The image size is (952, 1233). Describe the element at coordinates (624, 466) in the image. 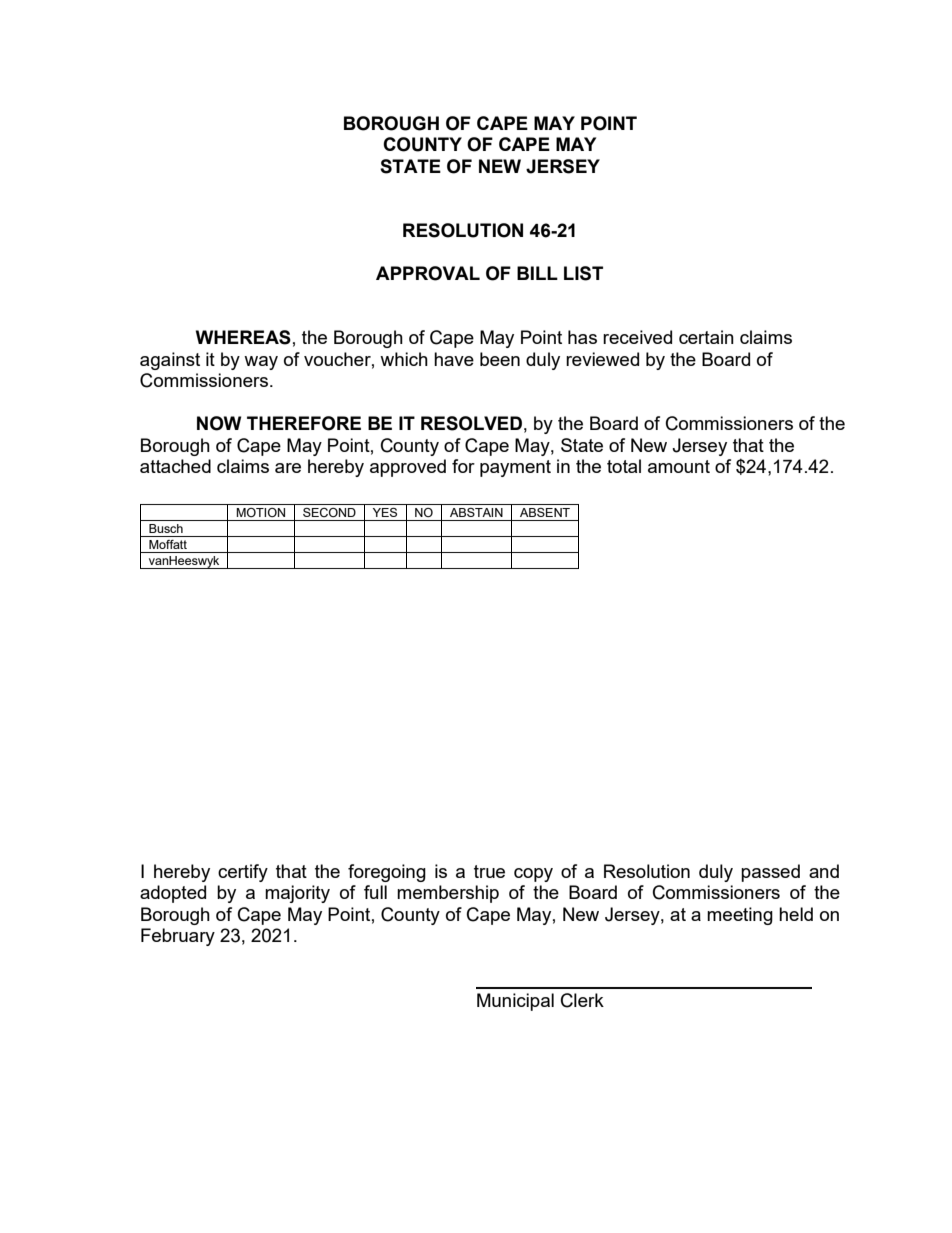

I see `total` at that location.
